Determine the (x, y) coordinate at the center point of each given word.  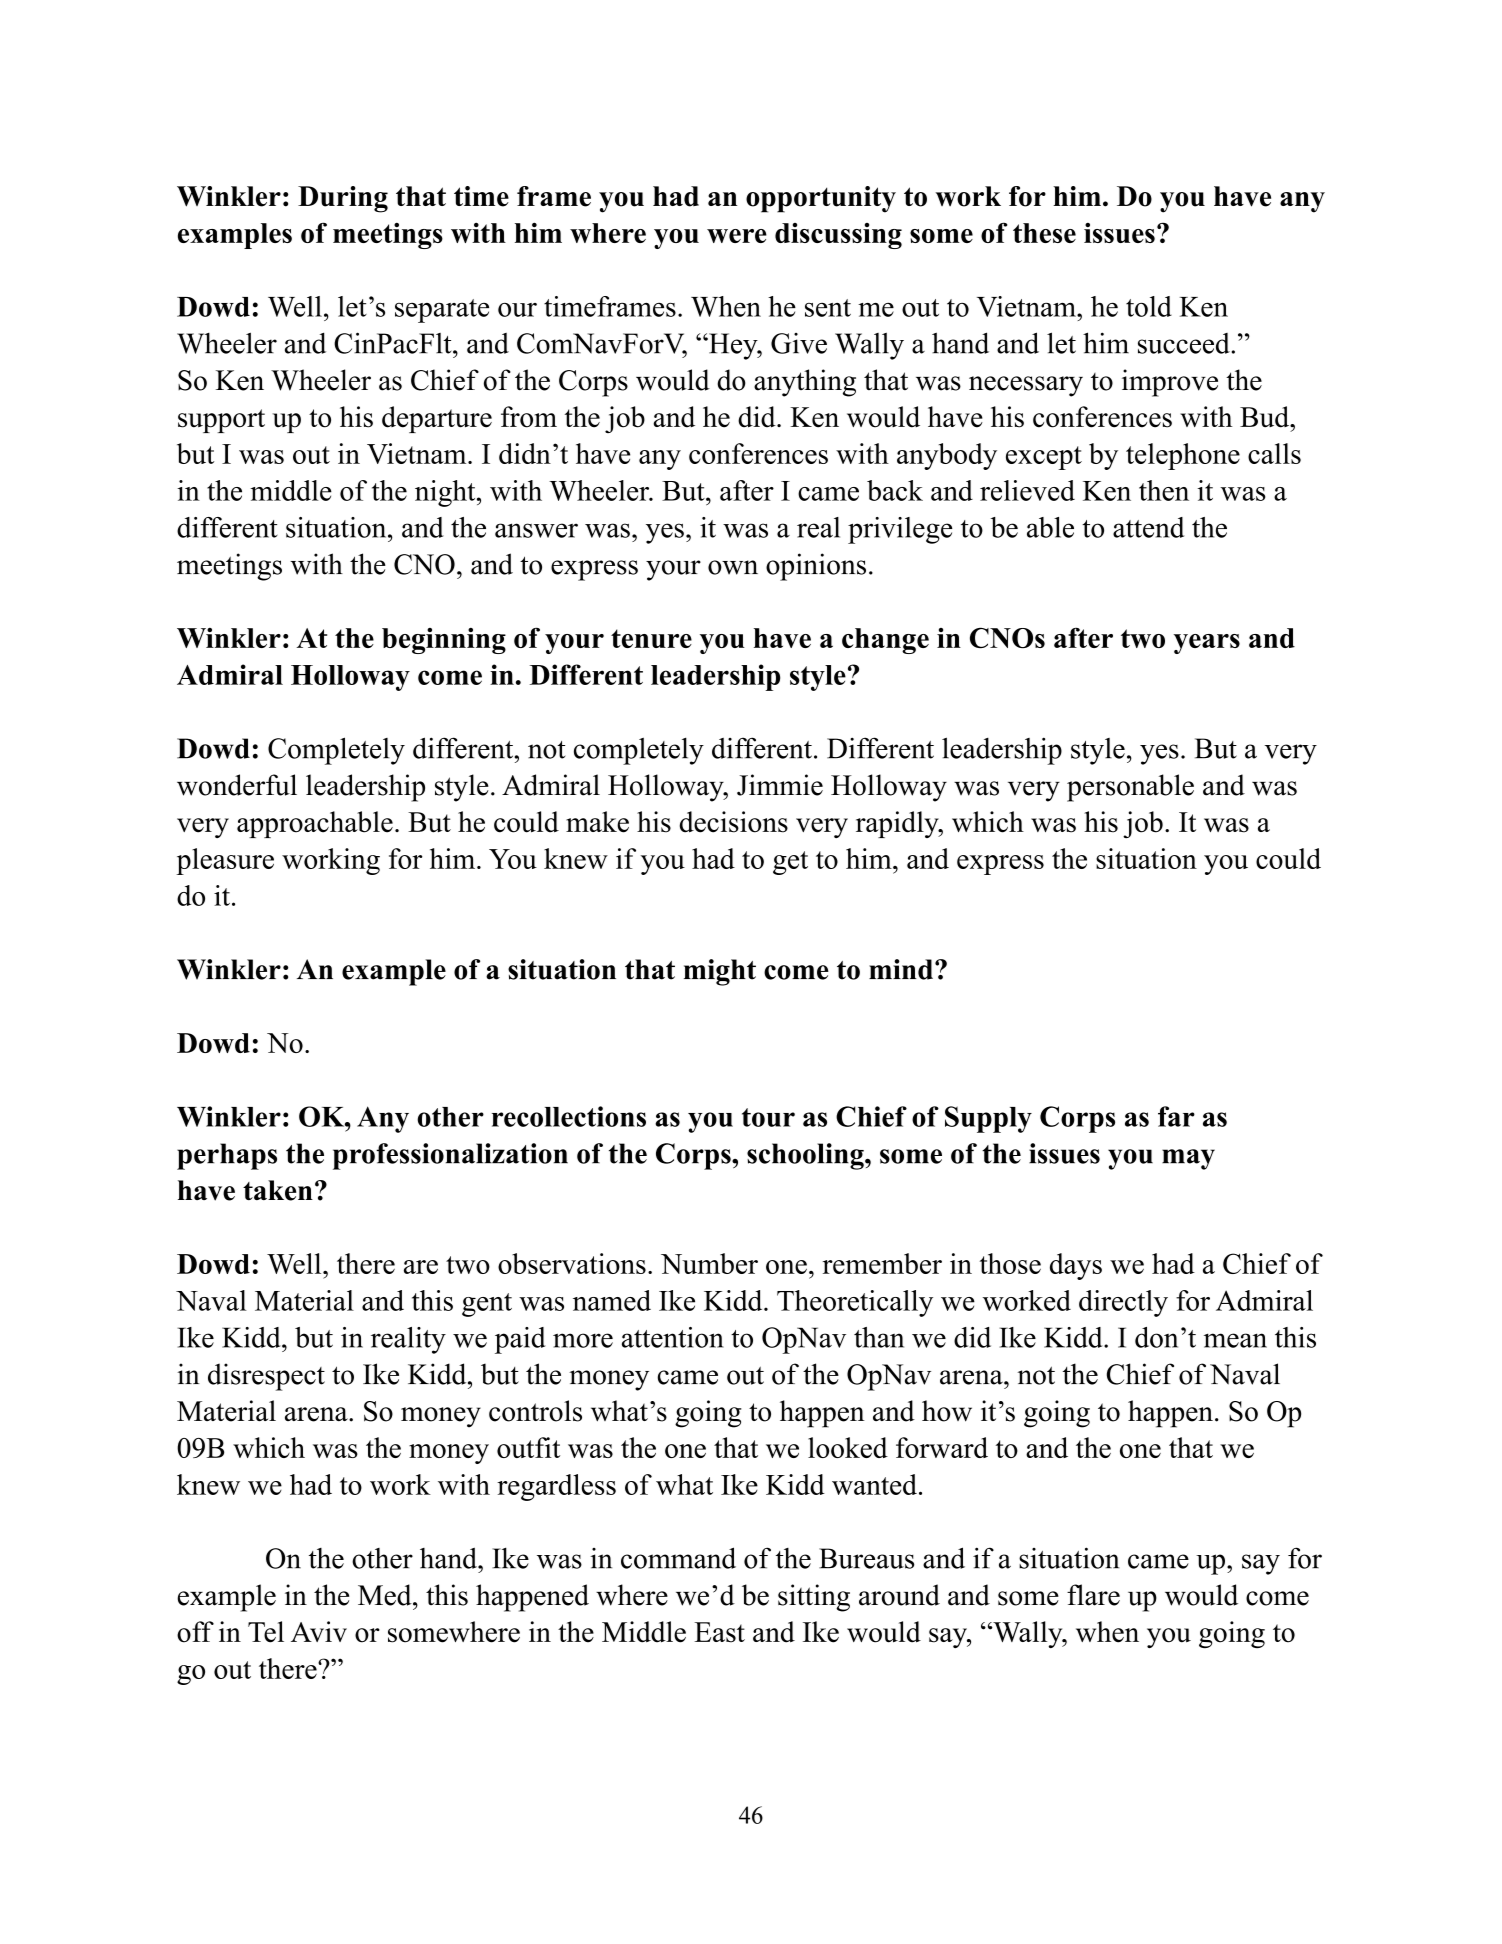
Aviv (319, 1631)
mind (902, 969)
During (343, 199)
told (1149, 306)
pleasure (225, 861)
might (720, 972)
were (737, 236)
